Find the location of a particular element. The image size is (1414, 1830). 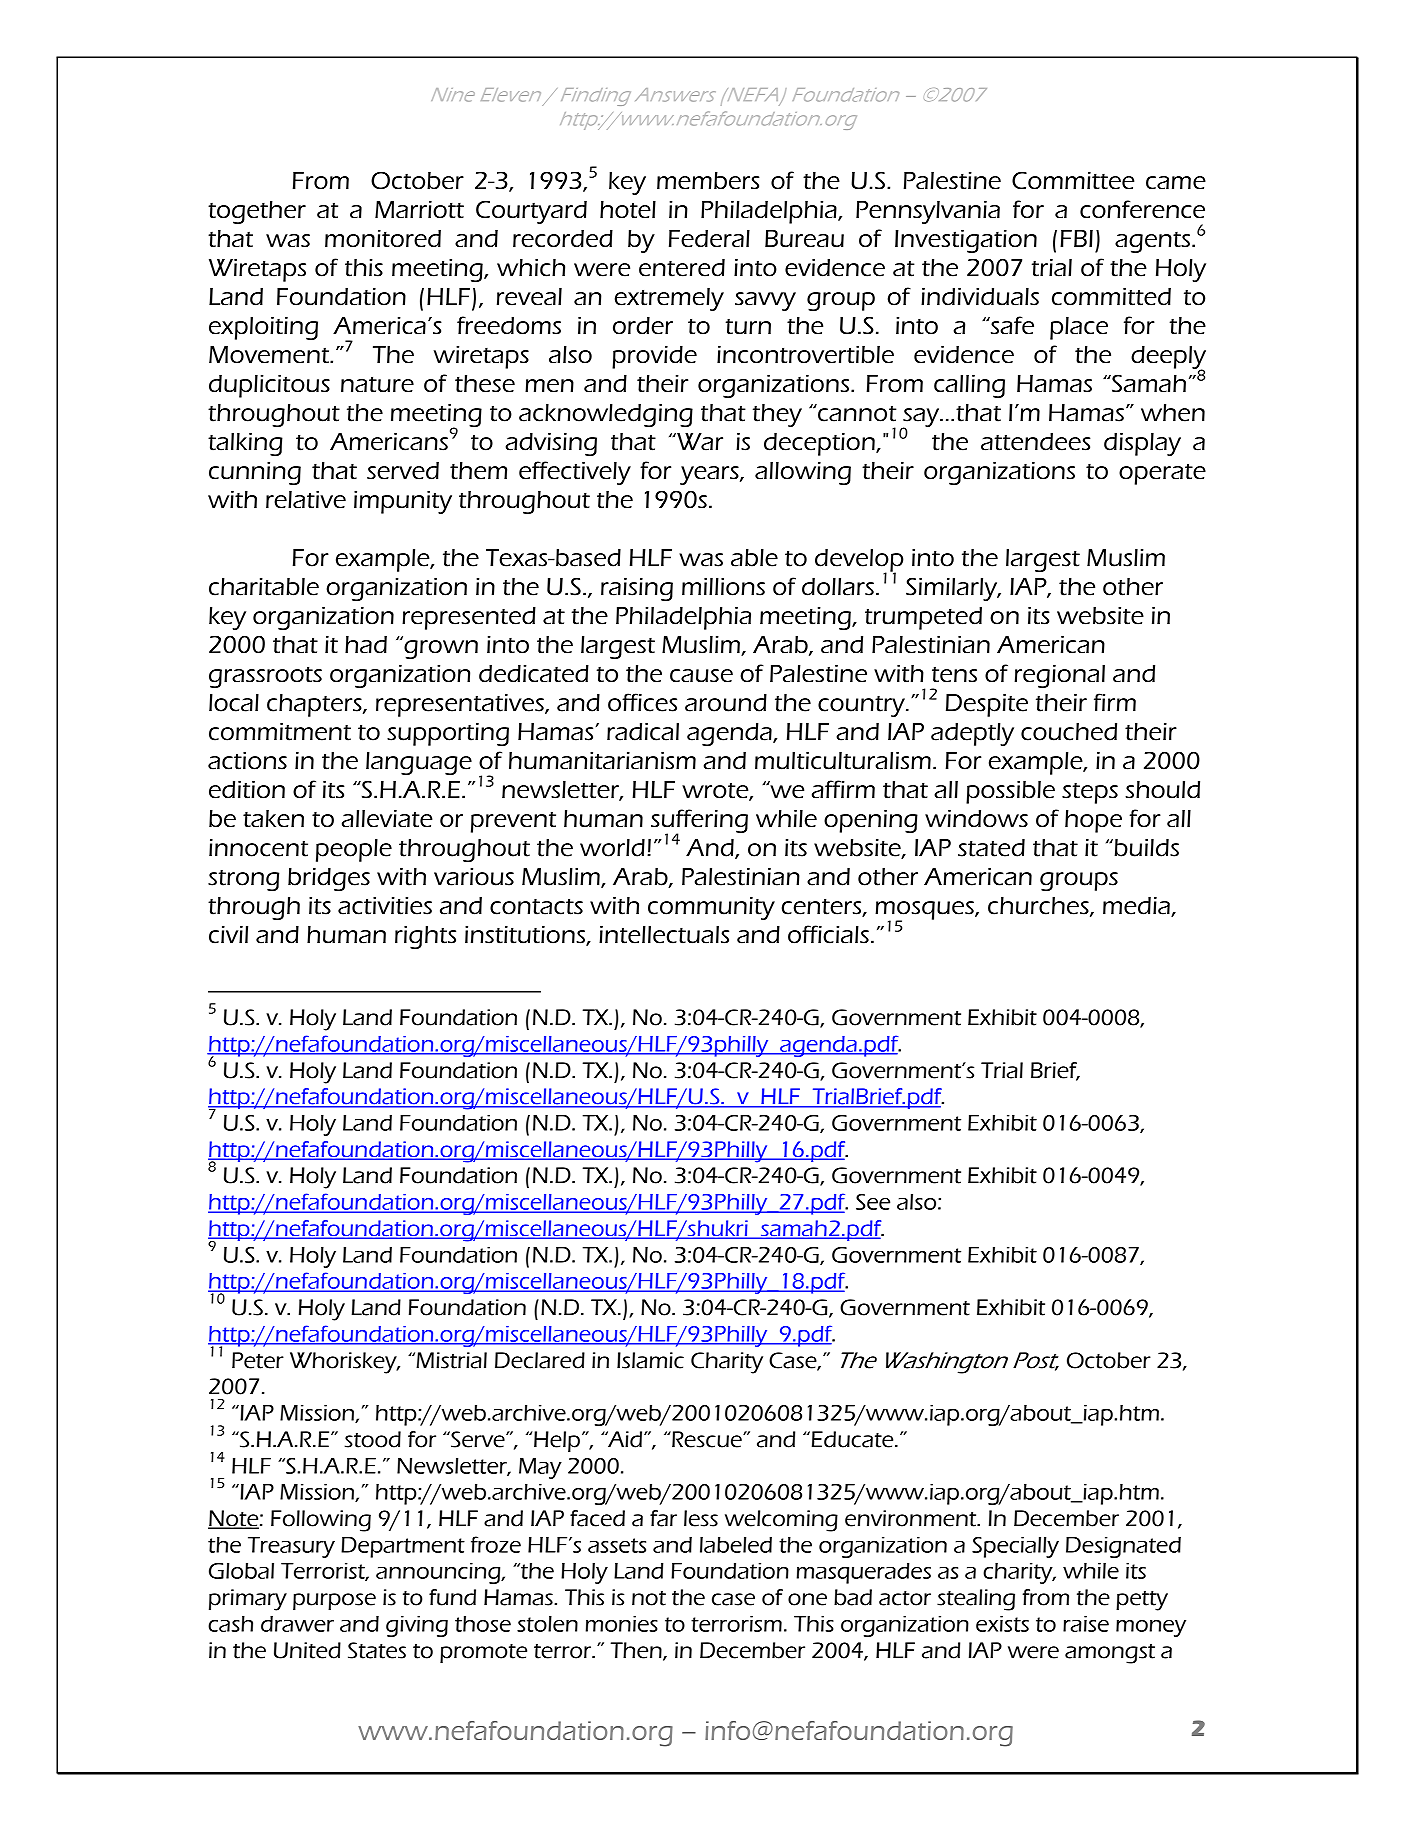

millions is located at coordinates (723, 587).
